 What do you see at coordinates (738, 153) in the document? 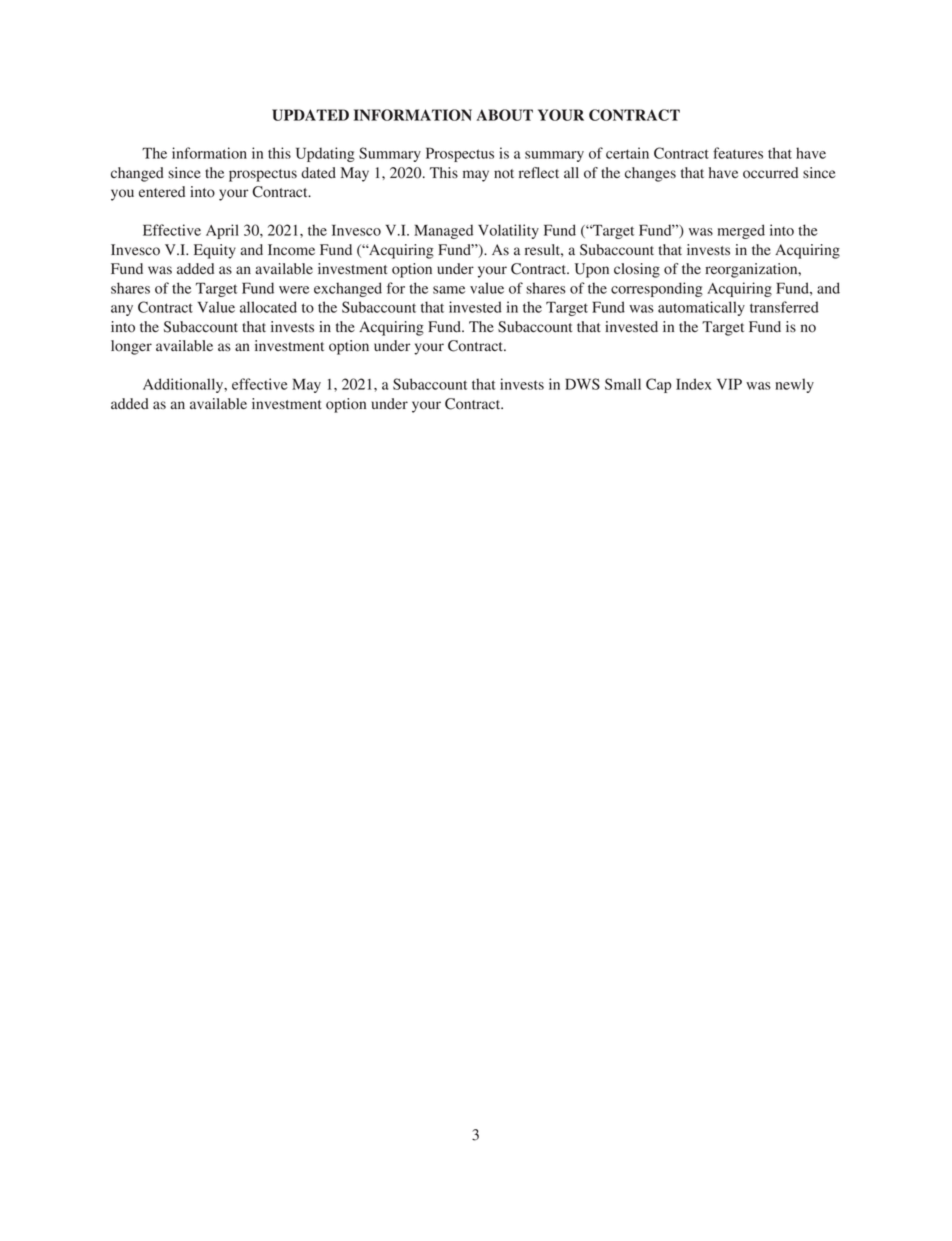
I see `features` at bounding box center [738, 153].
